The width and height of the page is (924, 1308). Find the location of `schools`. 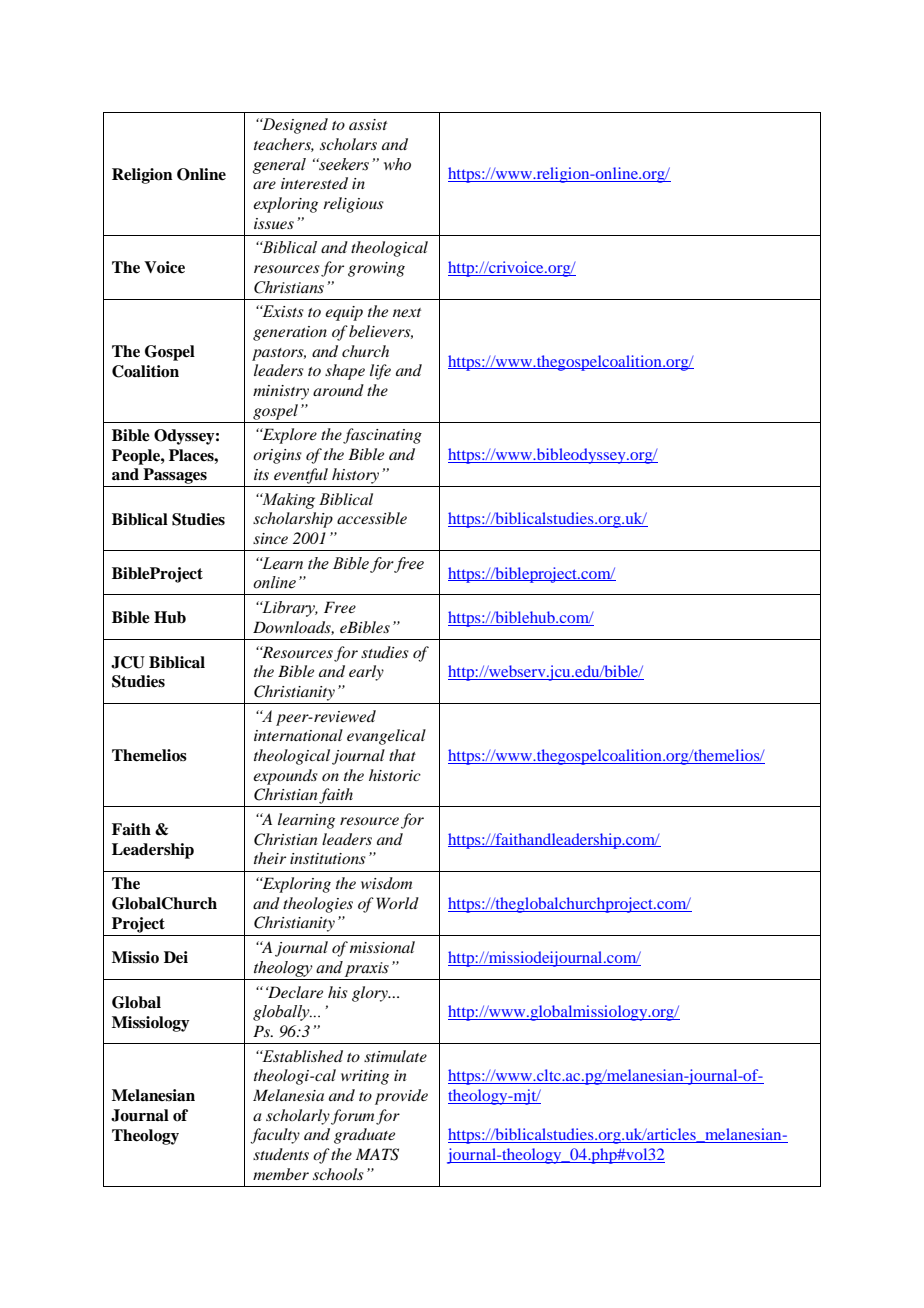

schools is located at coordinates (338, 1174).
